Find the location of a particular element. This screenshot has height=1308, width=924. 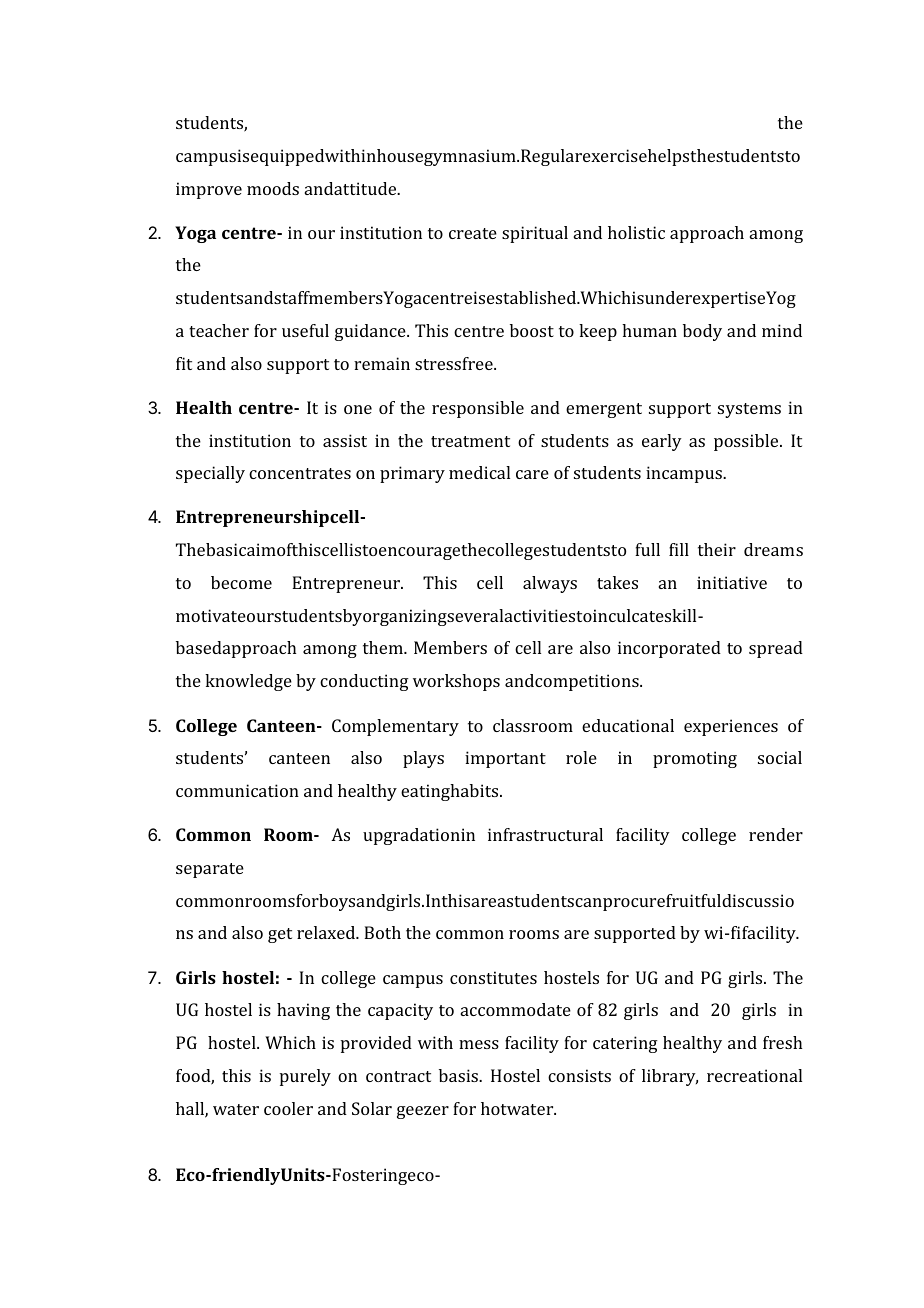

cooler is located at coordinates (288, 1108).
